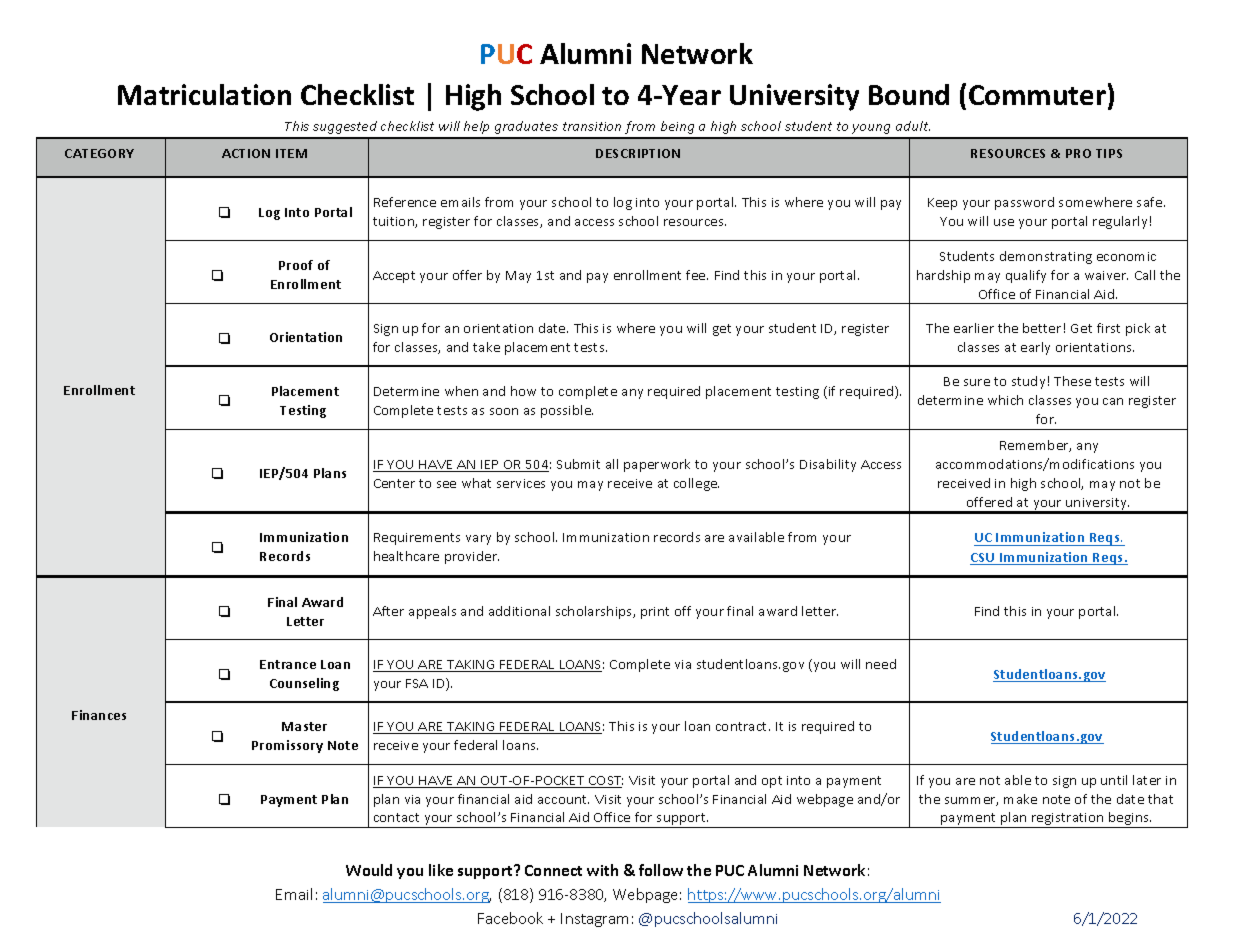 The width and height of the screenshot is (1233, 952). I want to click on ACTION, so click(246, 153).
